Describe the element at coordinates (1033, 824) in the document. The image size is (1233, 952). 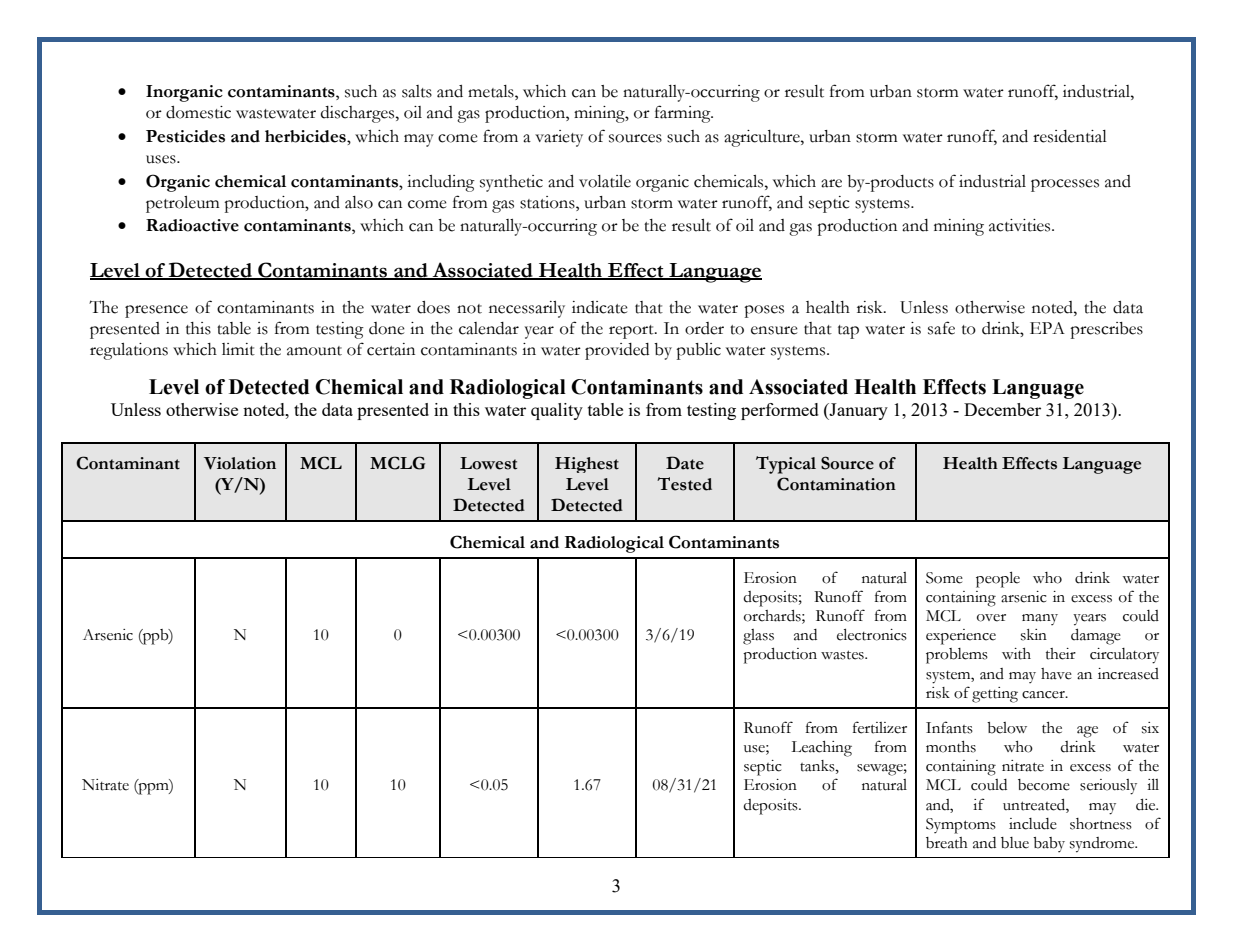
I see `include` at that location.
